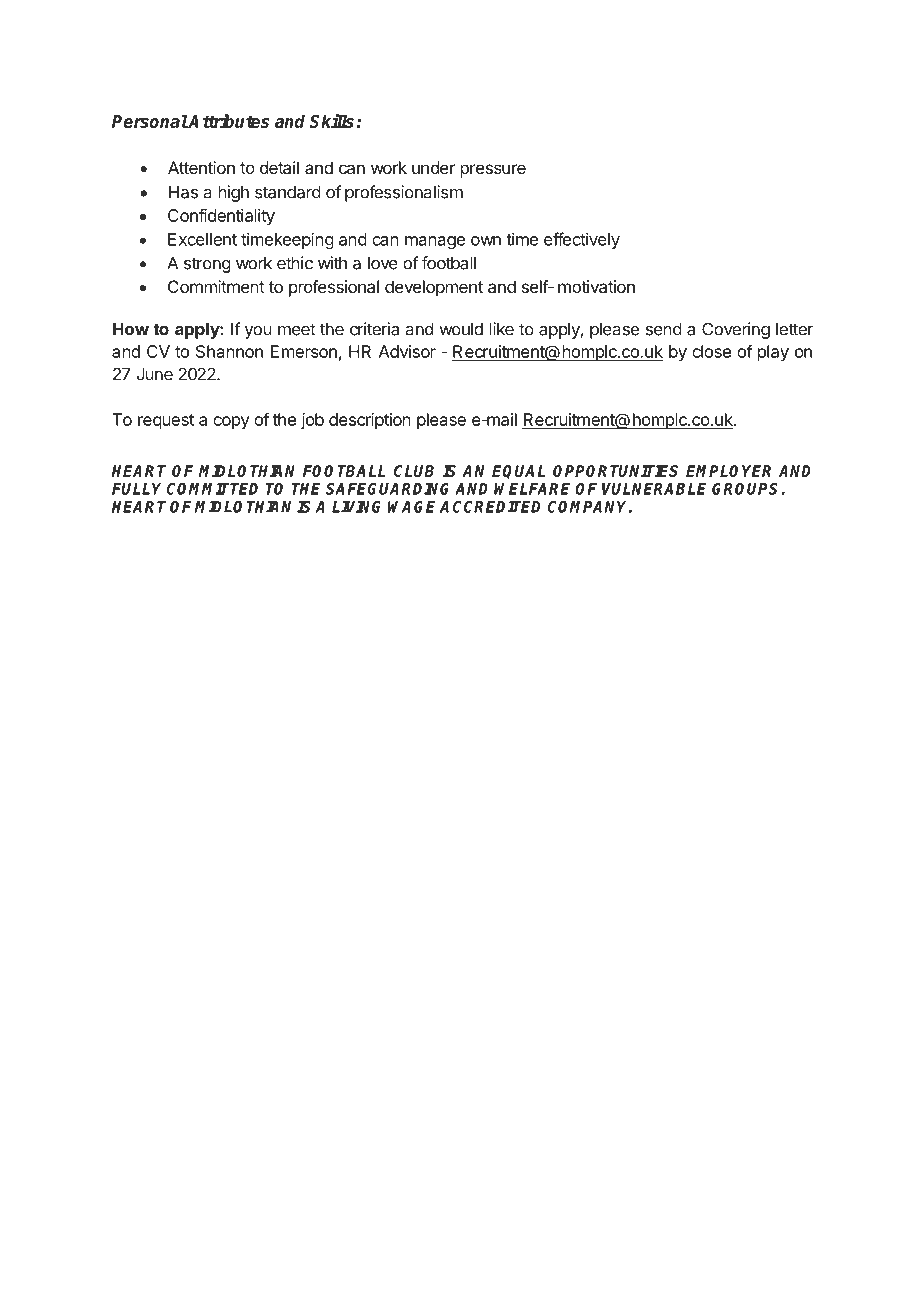  Describe the element at coordinates (615, 471) in the page. I see `OPPORTUNITIES` at that location.
